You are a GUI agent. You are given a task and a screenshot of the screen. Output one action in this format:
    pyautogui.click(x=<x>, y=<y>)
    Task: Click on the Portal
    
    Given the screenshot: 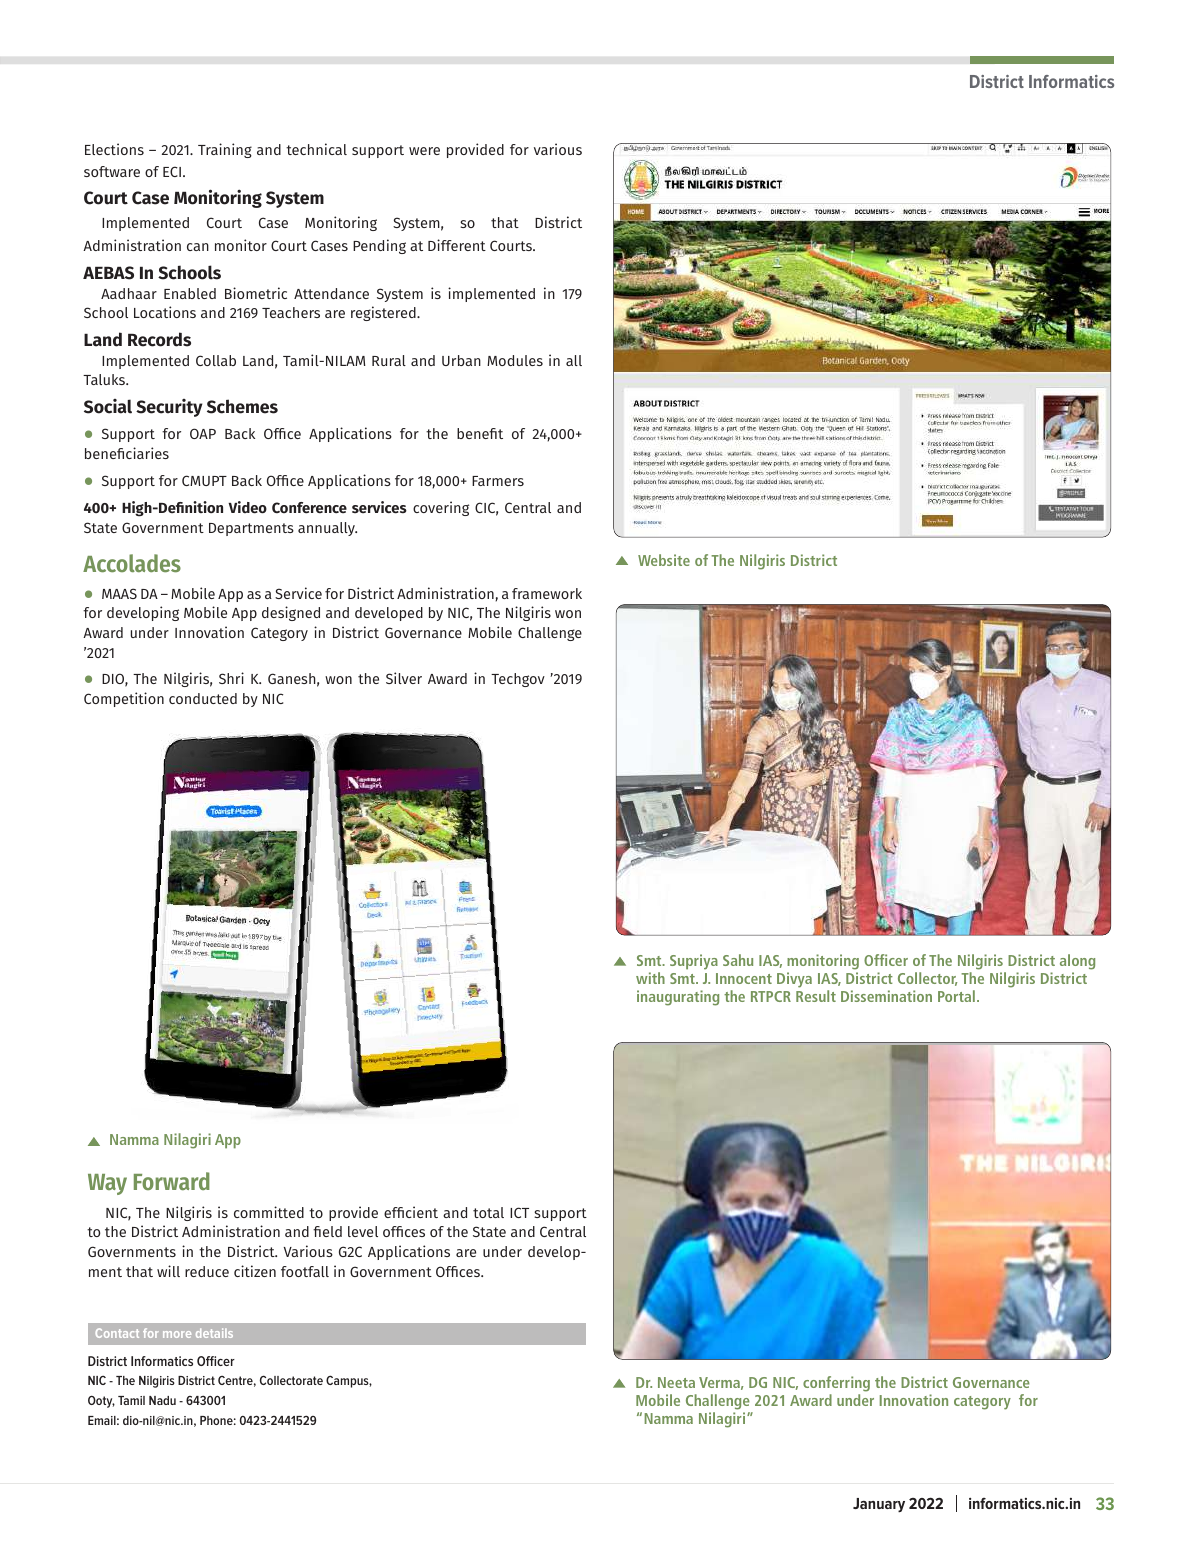 What is the action you would take?
    pyautogui.click(x=956, y=996)
